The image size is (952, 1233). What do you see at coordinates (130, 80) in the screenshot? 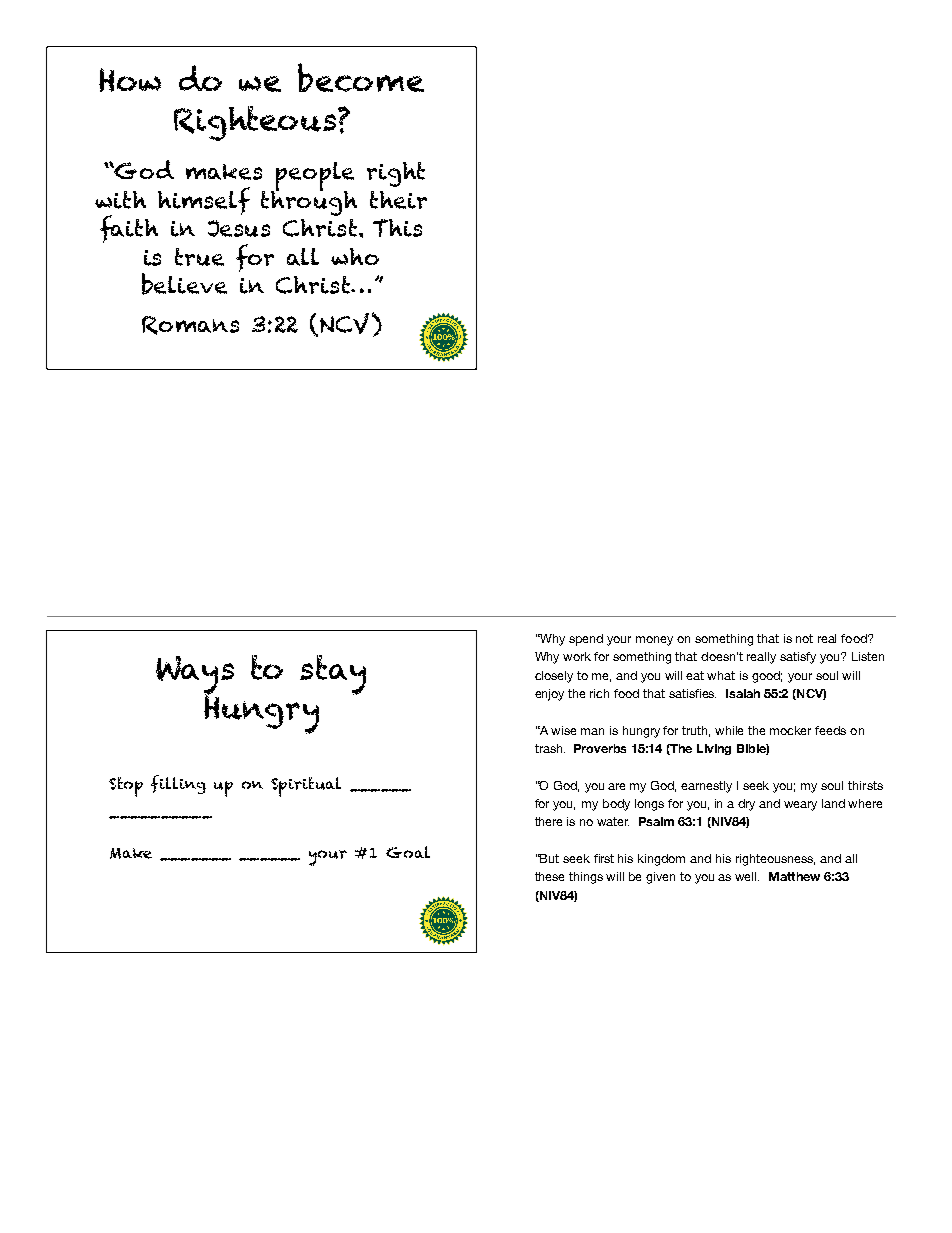
I see `How` at bounding box center [130, 80].
